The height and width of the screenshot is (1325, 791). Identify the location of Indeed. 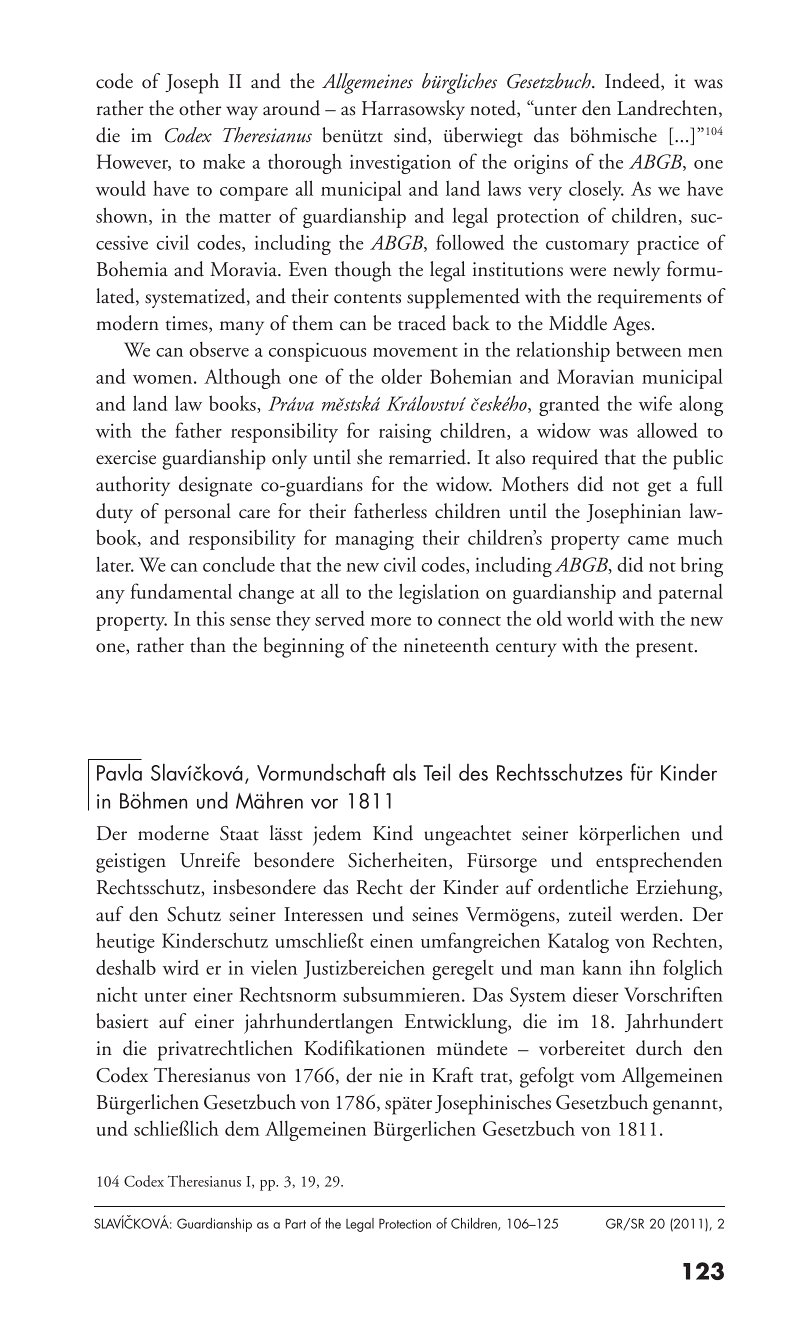
(633, 82).
